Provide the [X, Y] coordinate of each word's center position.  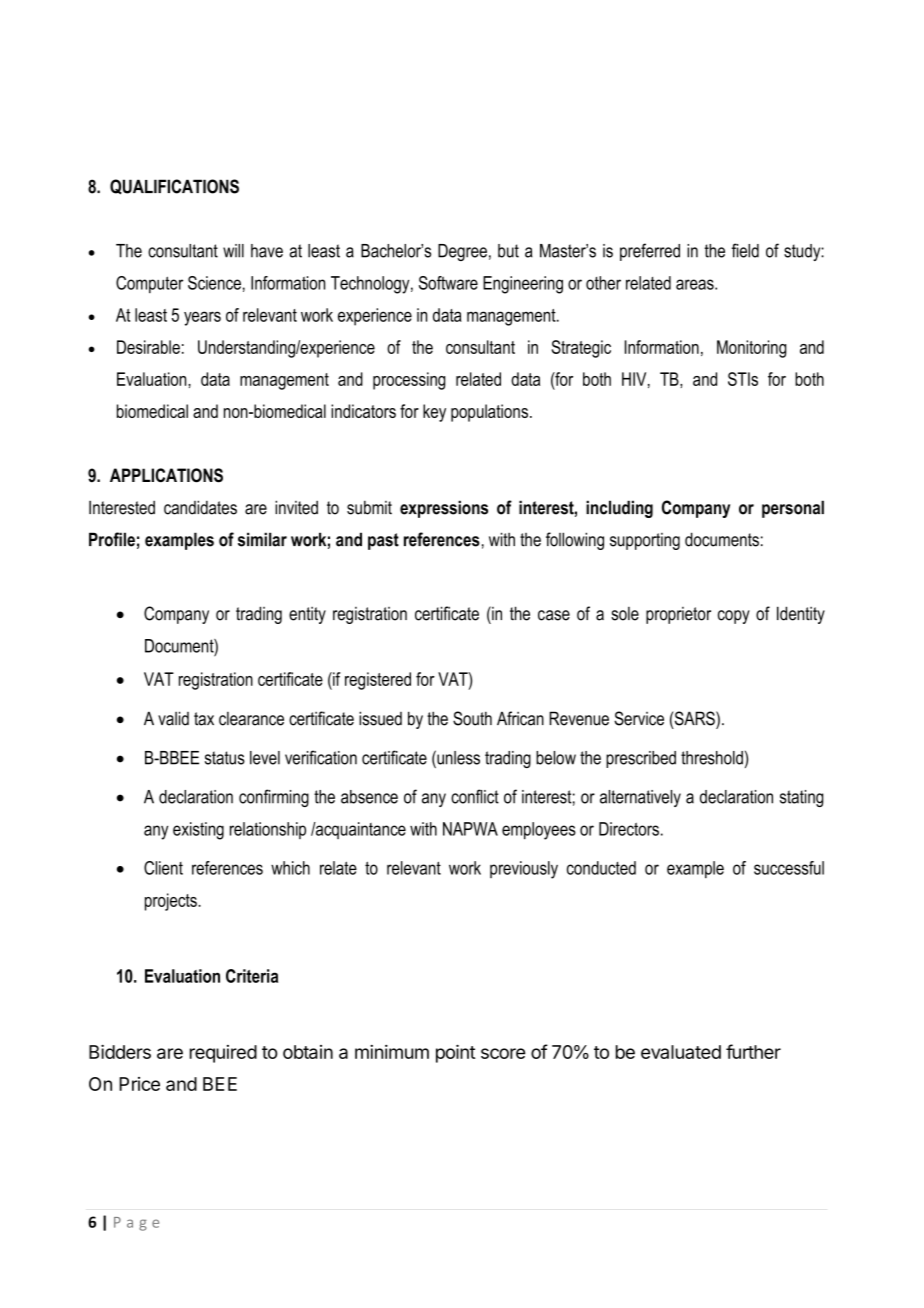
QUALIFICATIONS [174, 187]
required [223, 1054]
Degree [462, 252]
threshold [712, 758]
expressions [444, 509]
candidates [200, 507]
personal [793, 509]
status [225, 758]
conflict [475, 796]
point [455, 1053]
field [745, 250]
